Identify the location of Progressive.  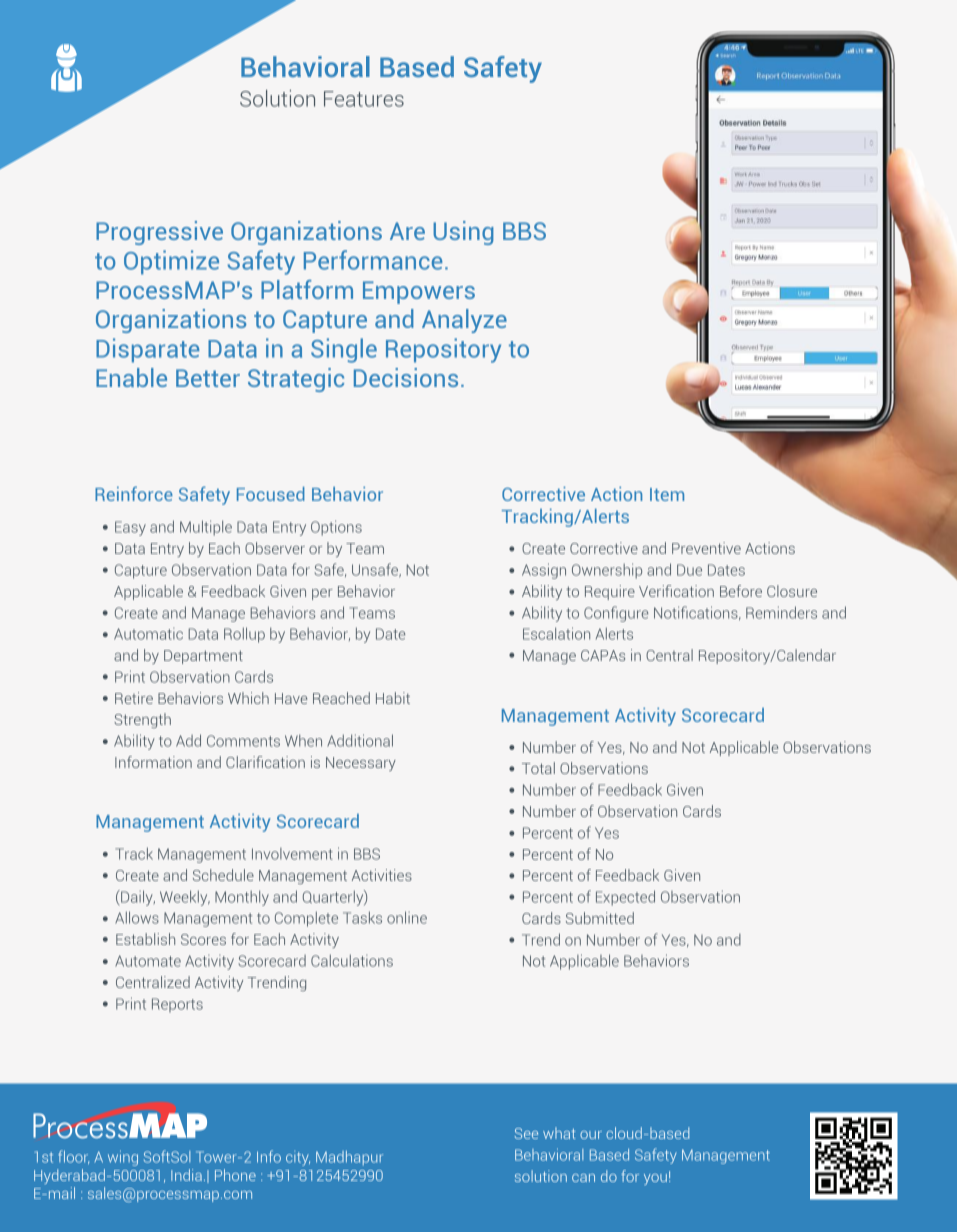
(159, 233).
